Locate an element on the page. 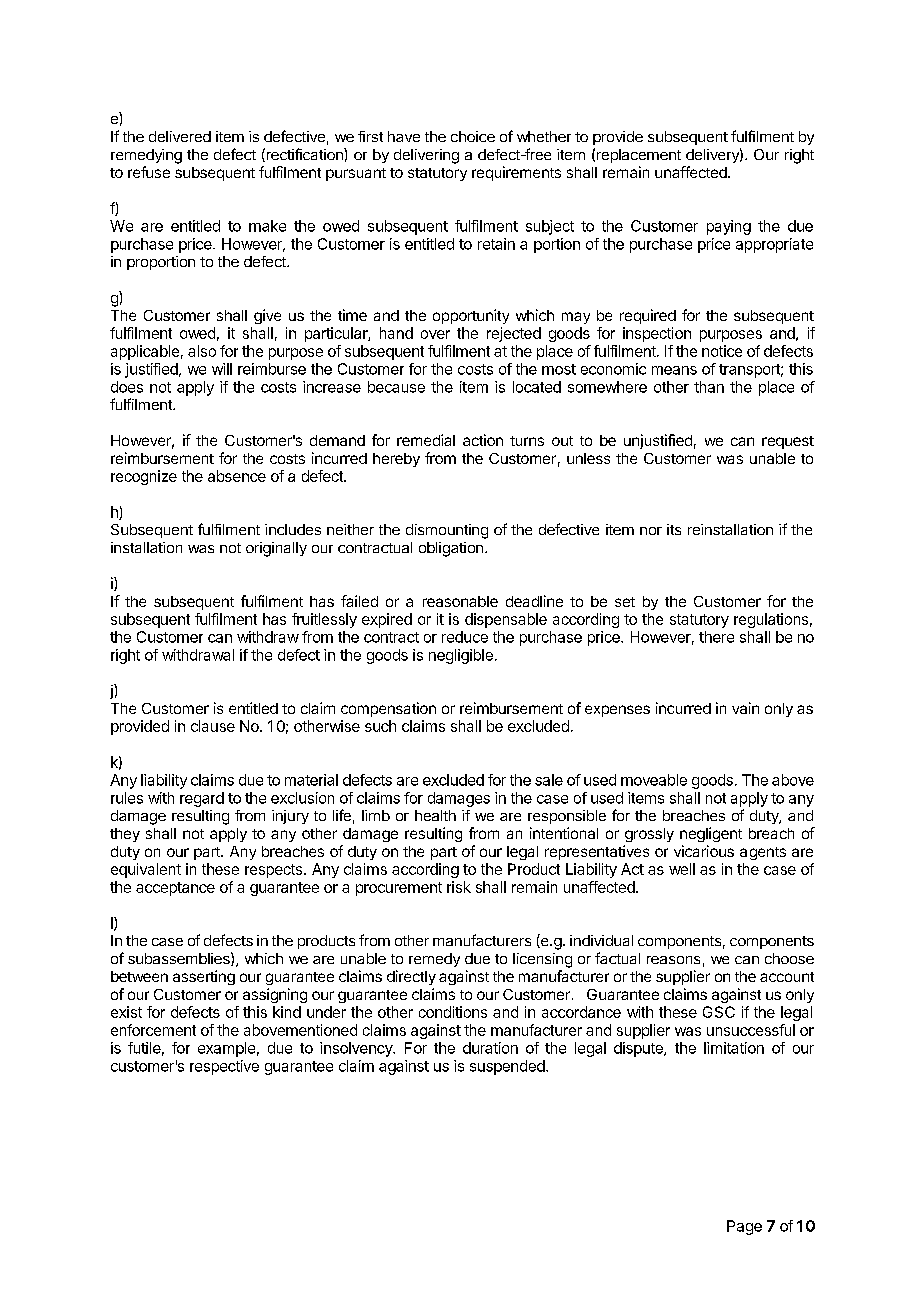 The width and height of the image is (924, 1308). vain is located at coordinates (745, 708).
